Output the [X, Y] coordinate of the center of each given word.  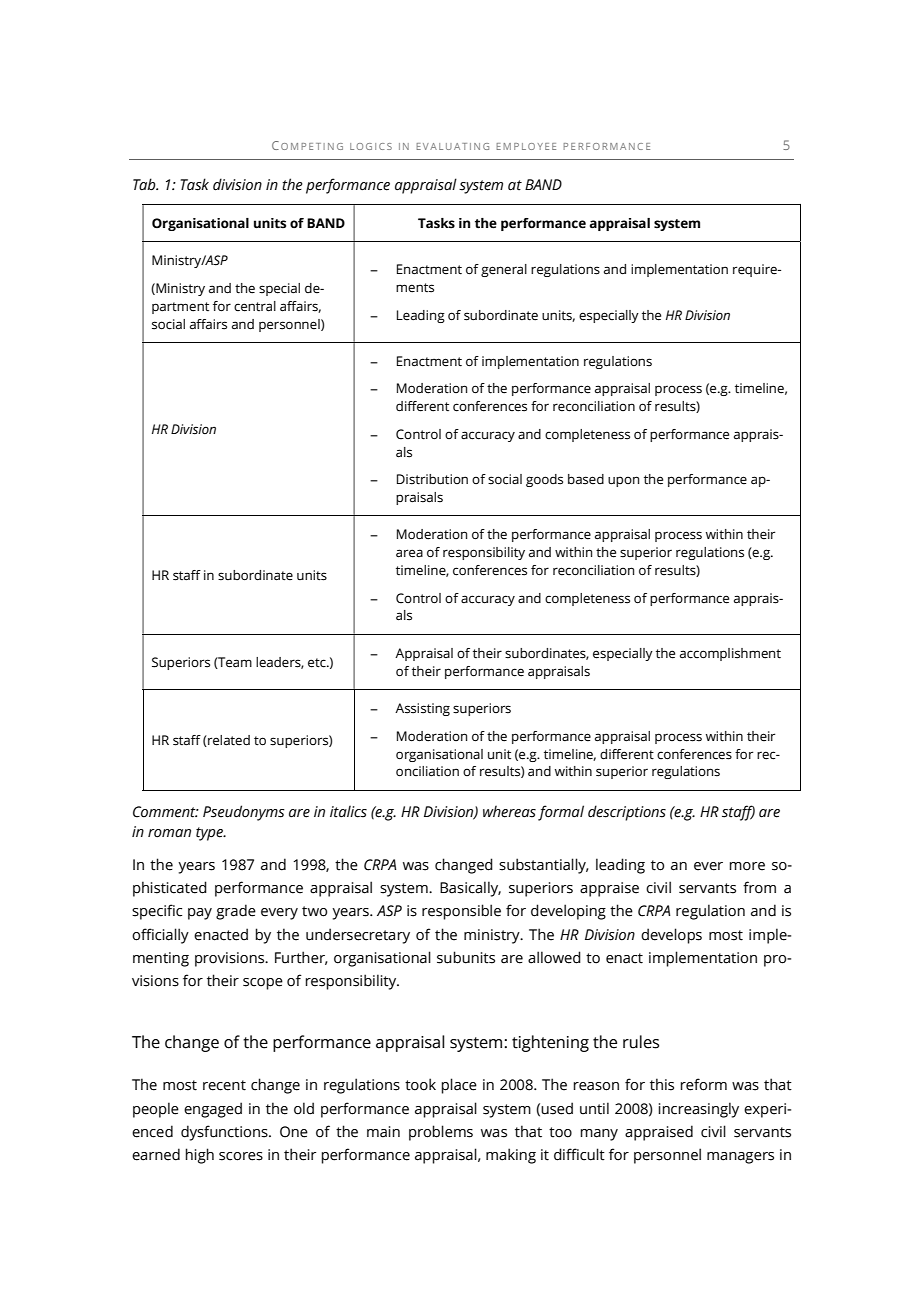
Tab [145, 184]
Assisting [422, 709]
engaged [213, 1110]
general [504, 270]
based [586, 479]
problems [441, 1133]
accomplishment [730, 654]
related [228, 741]
